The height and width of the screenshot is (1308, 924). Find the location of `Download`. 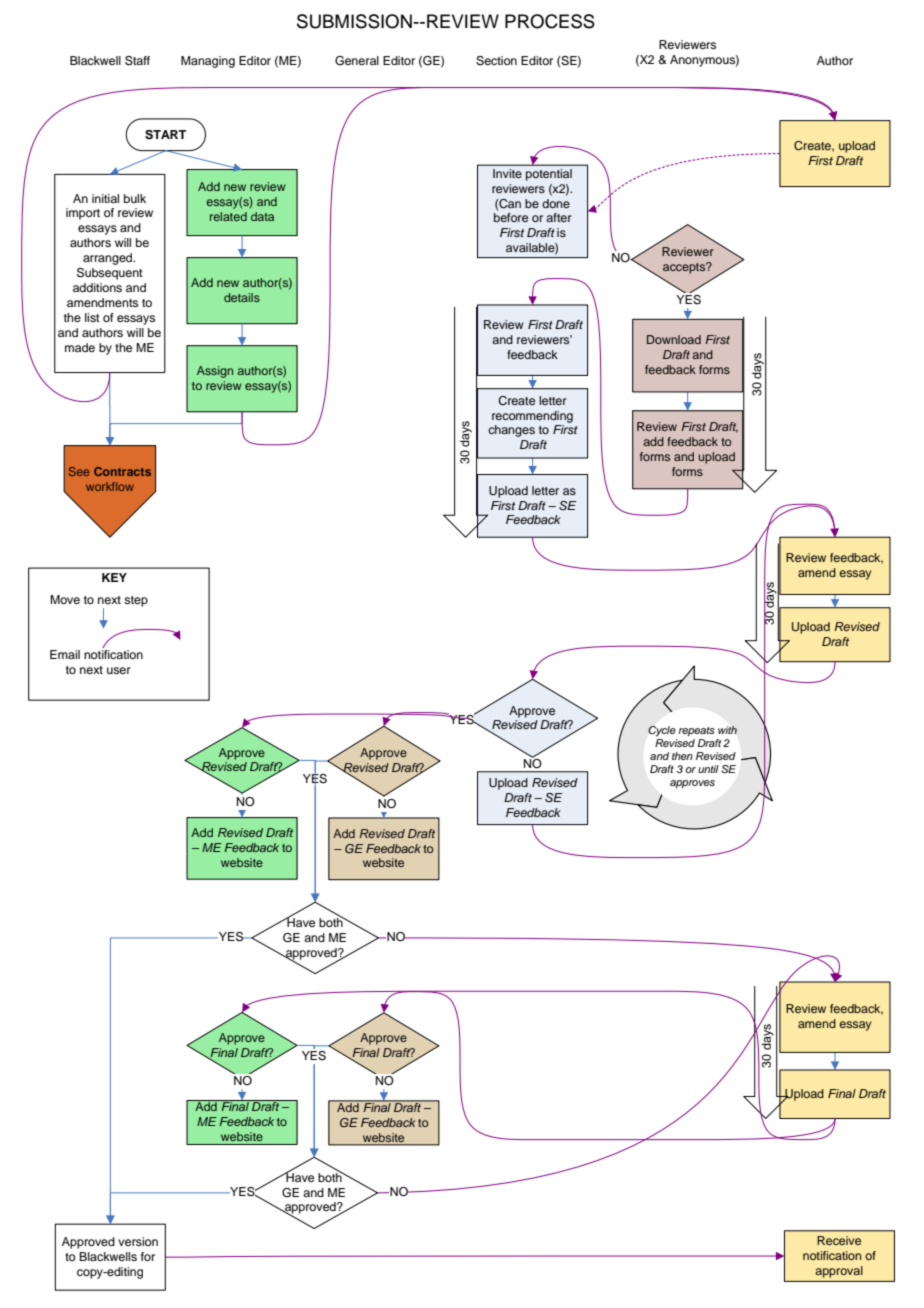

Download is located at coordinates (674, 339).
